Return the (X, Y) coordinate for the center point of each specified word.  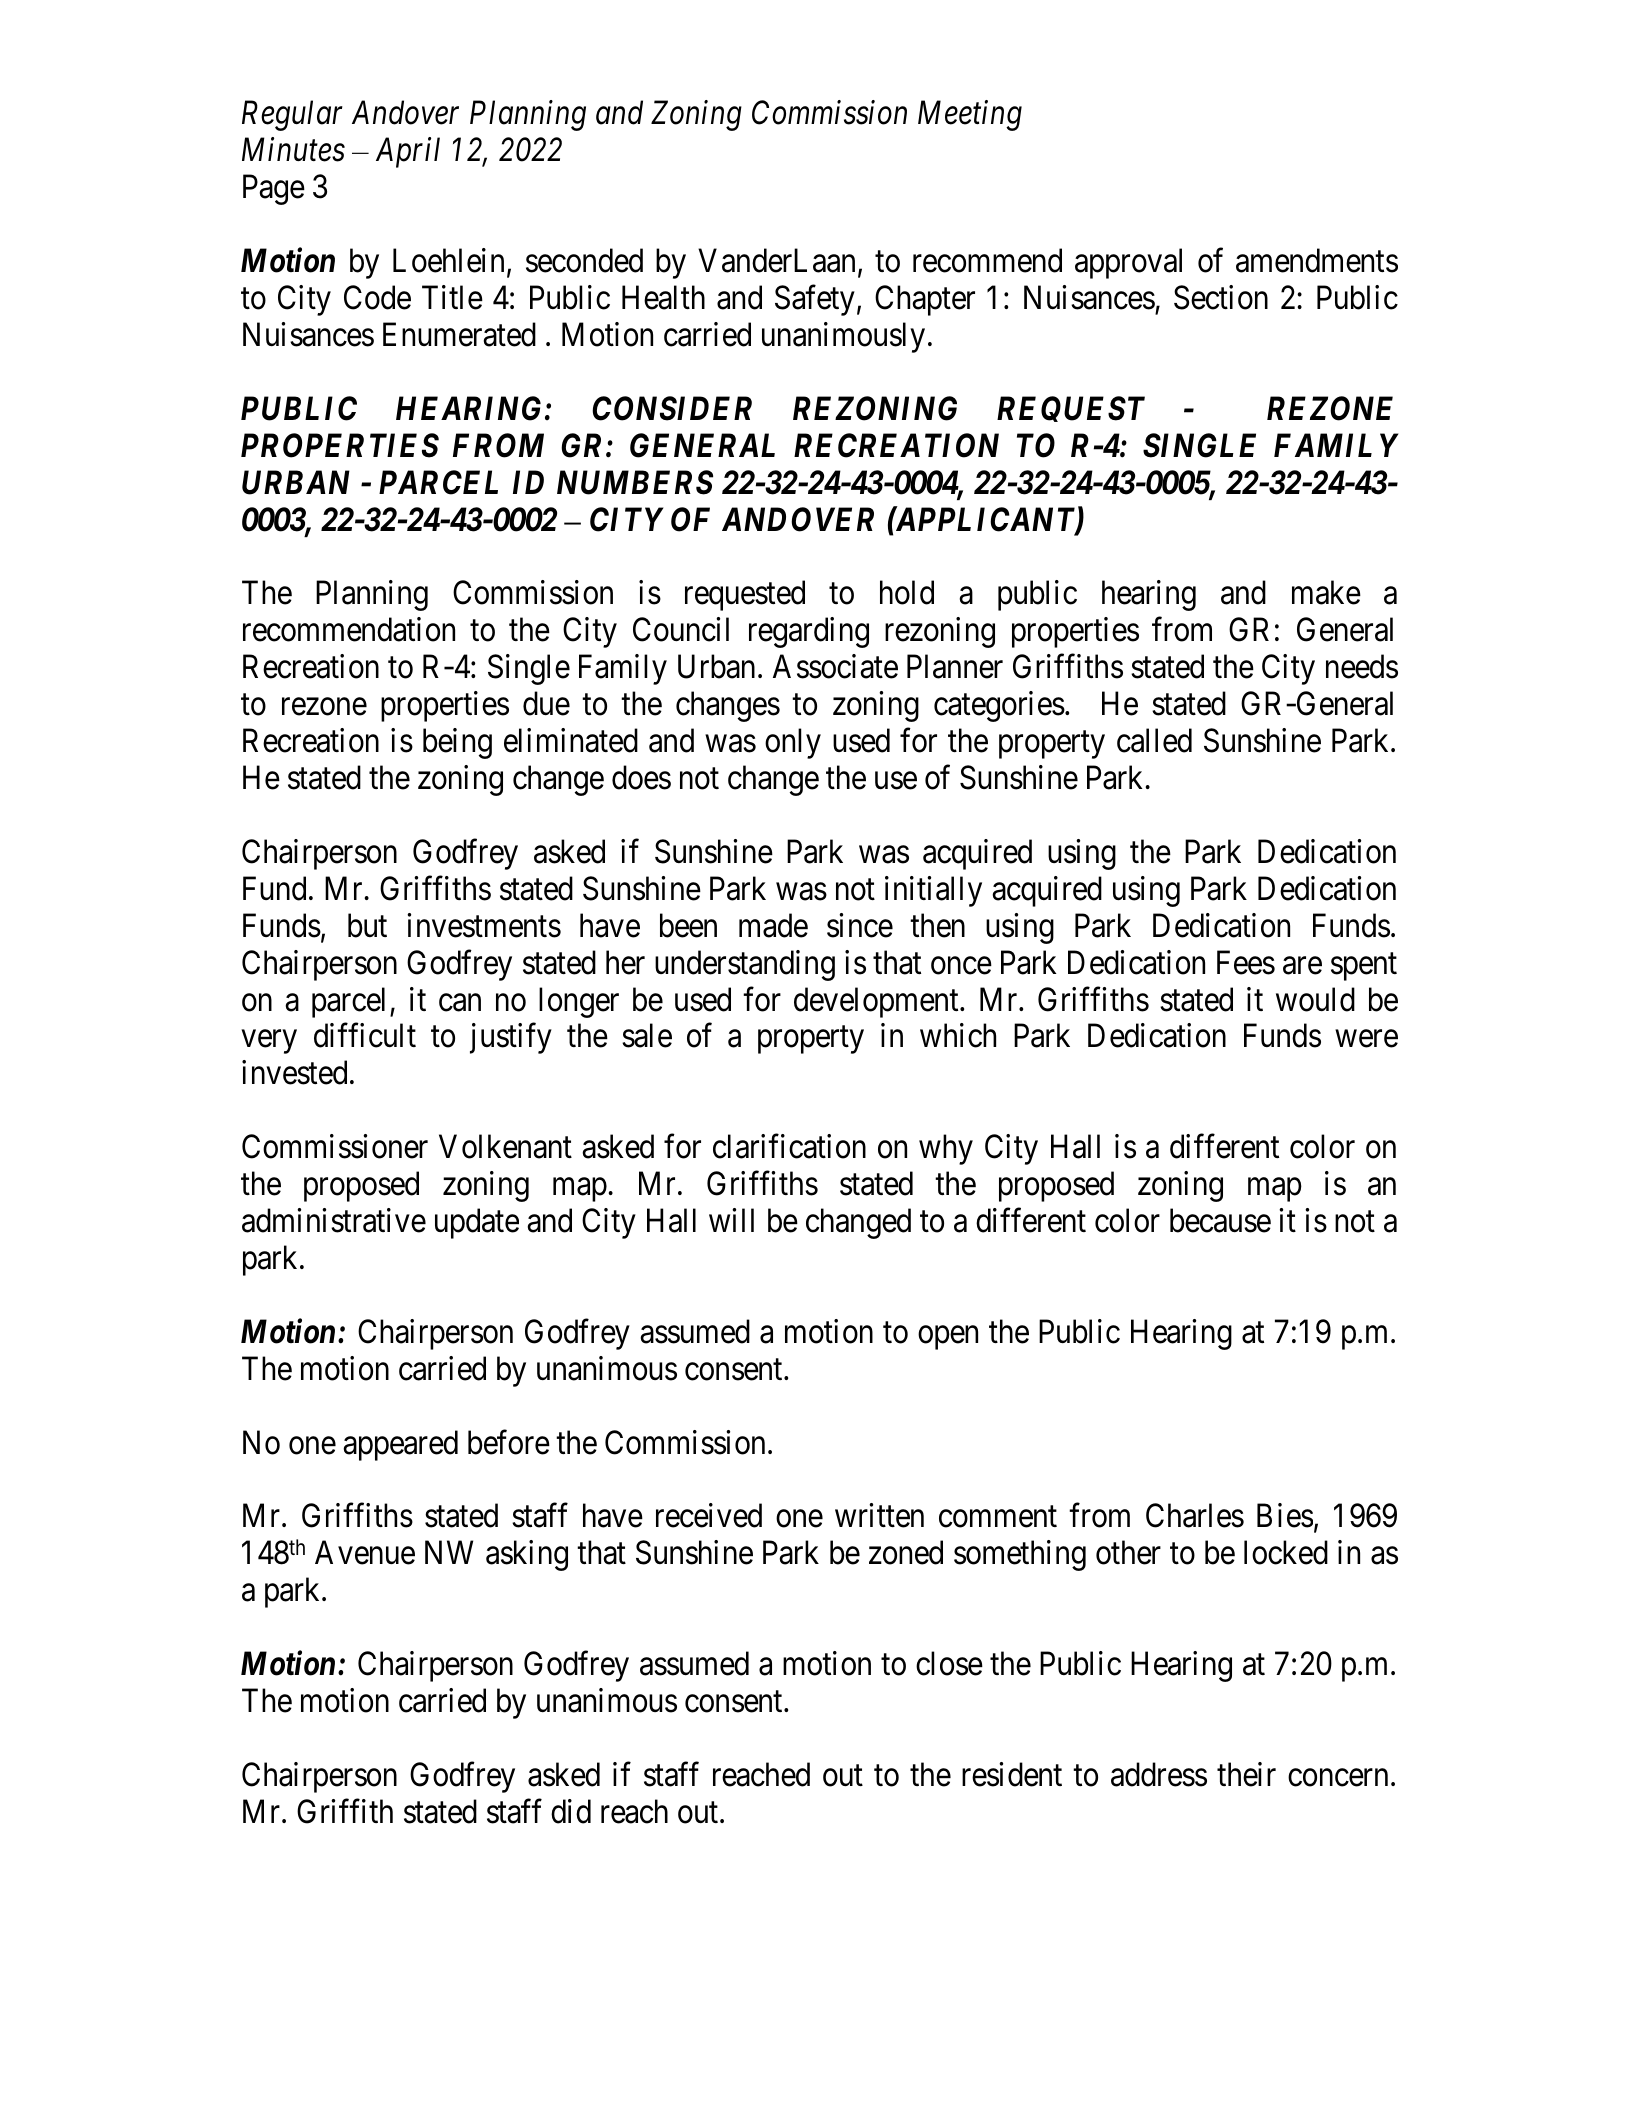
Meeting (970, 116)
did (571, 1811)
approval (1128, 263)
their (1246, 1774)
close (949, 1663)
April (408, 152)
